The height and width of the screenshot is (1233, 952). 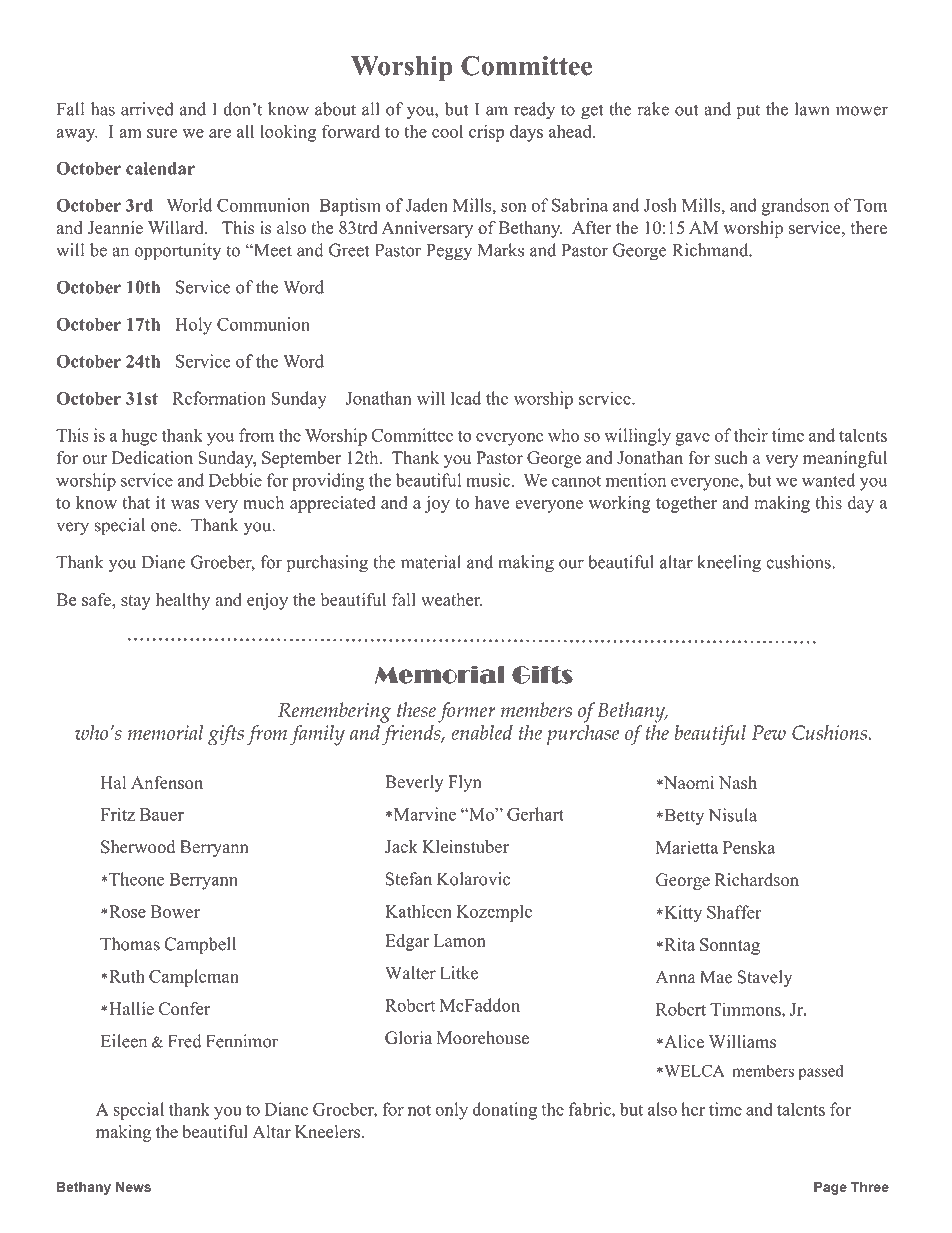 What do you see at coordinates (162, 814) in the screenshot?
I see `Bauer` at bounding box center [162, 814].
